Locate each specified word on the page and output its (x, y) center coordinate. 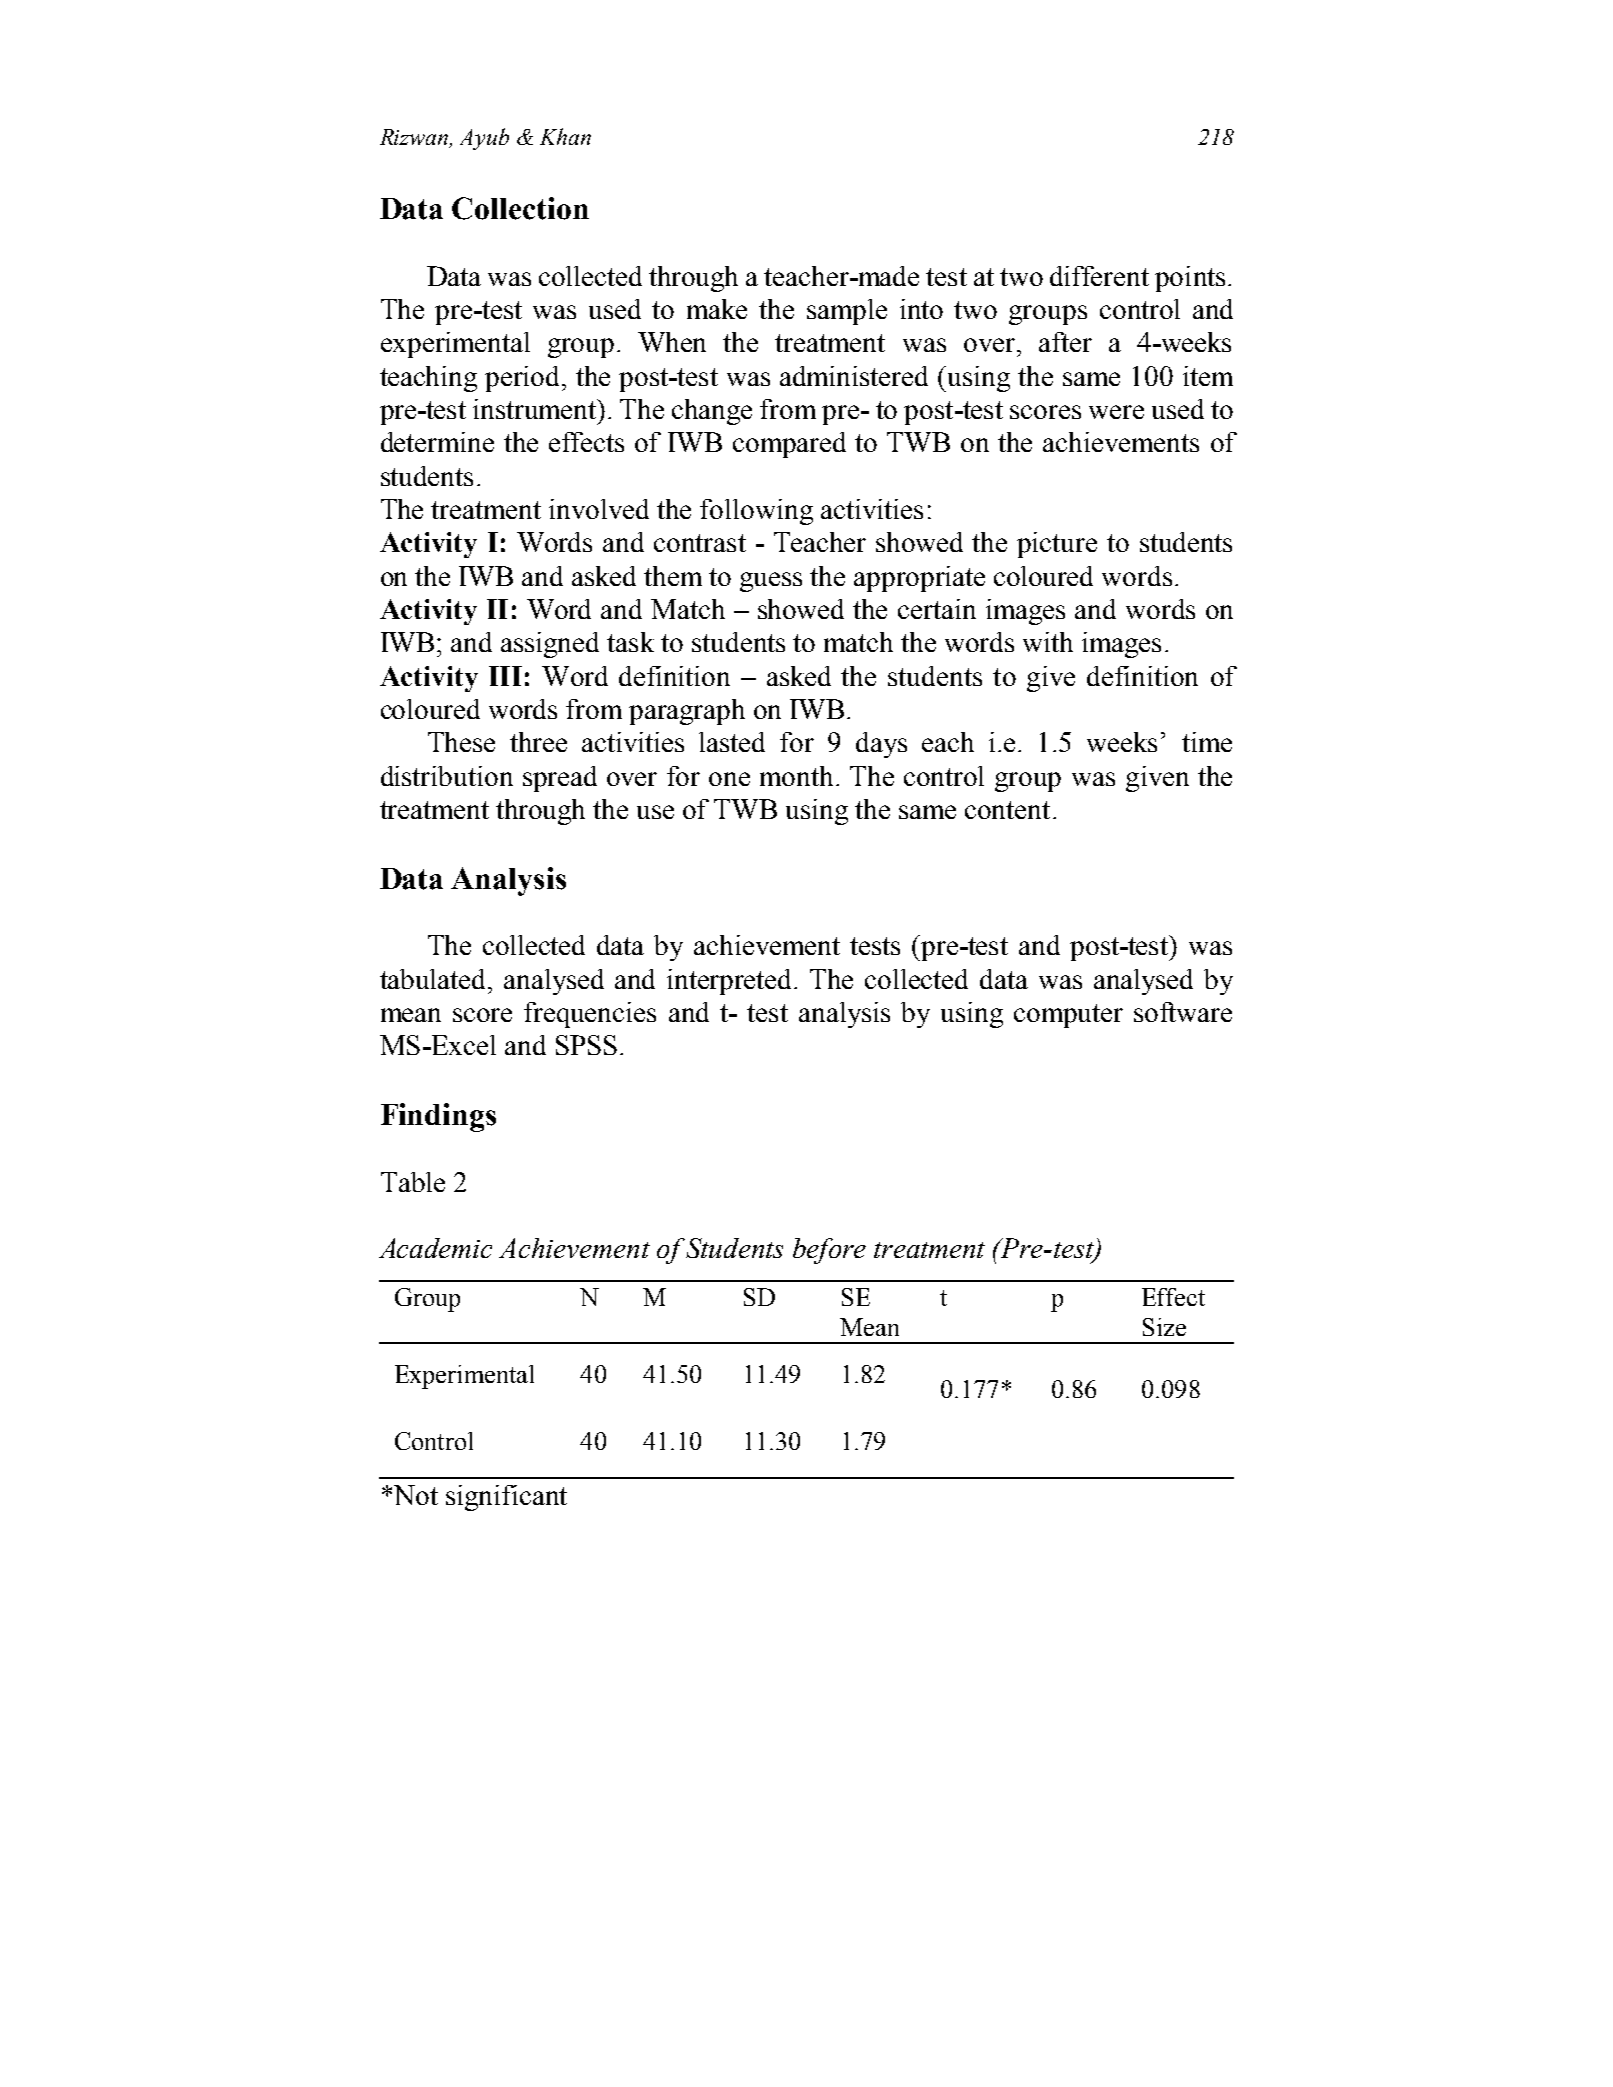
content (1007, 810)
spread (560, 779)
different (1099, 276)
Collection (520, 208)
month (798, 776)
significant (506, 1498)
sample (847, 312)
